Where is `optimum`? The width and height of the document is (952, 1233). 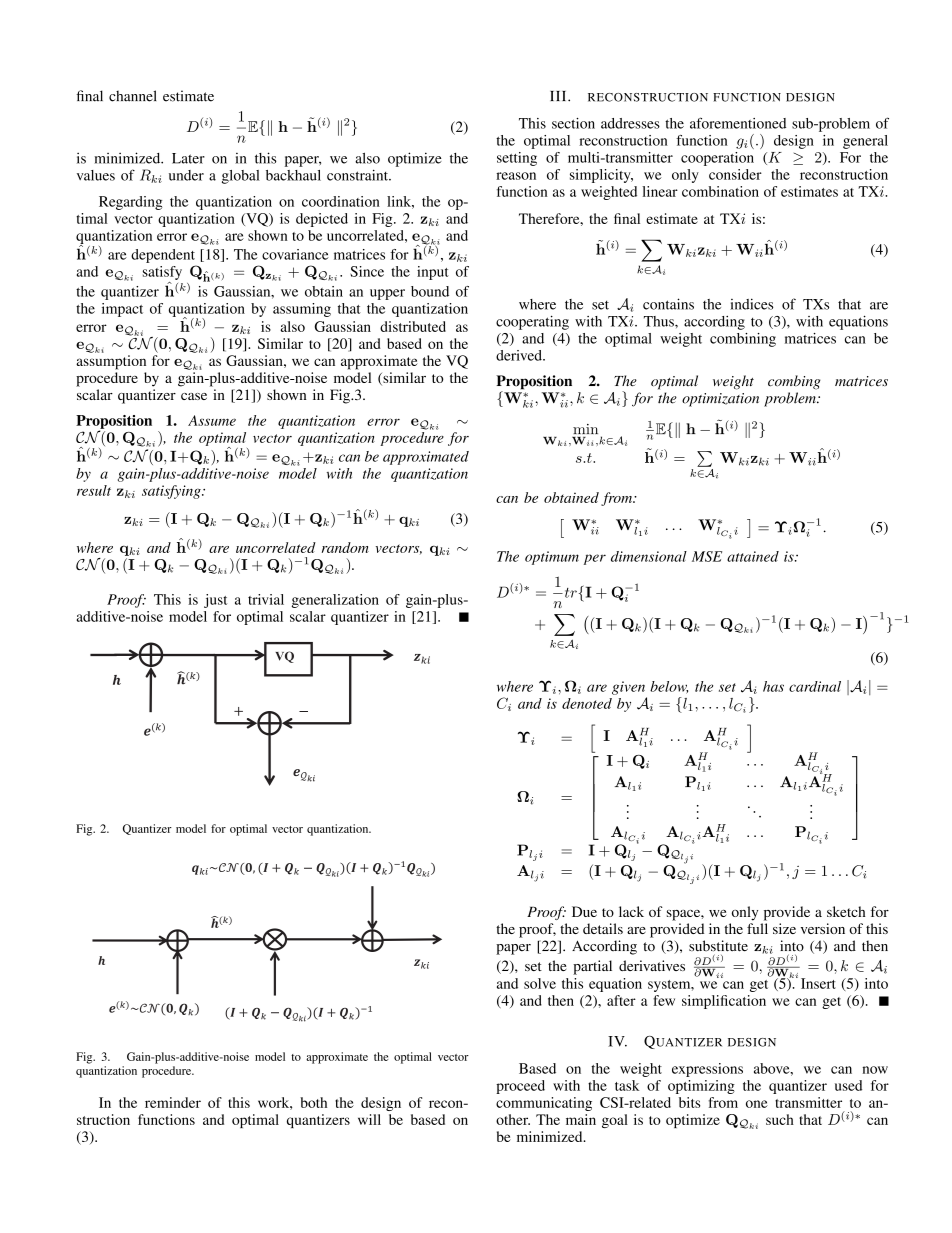 optimum is located at coordinates (552, 558).
